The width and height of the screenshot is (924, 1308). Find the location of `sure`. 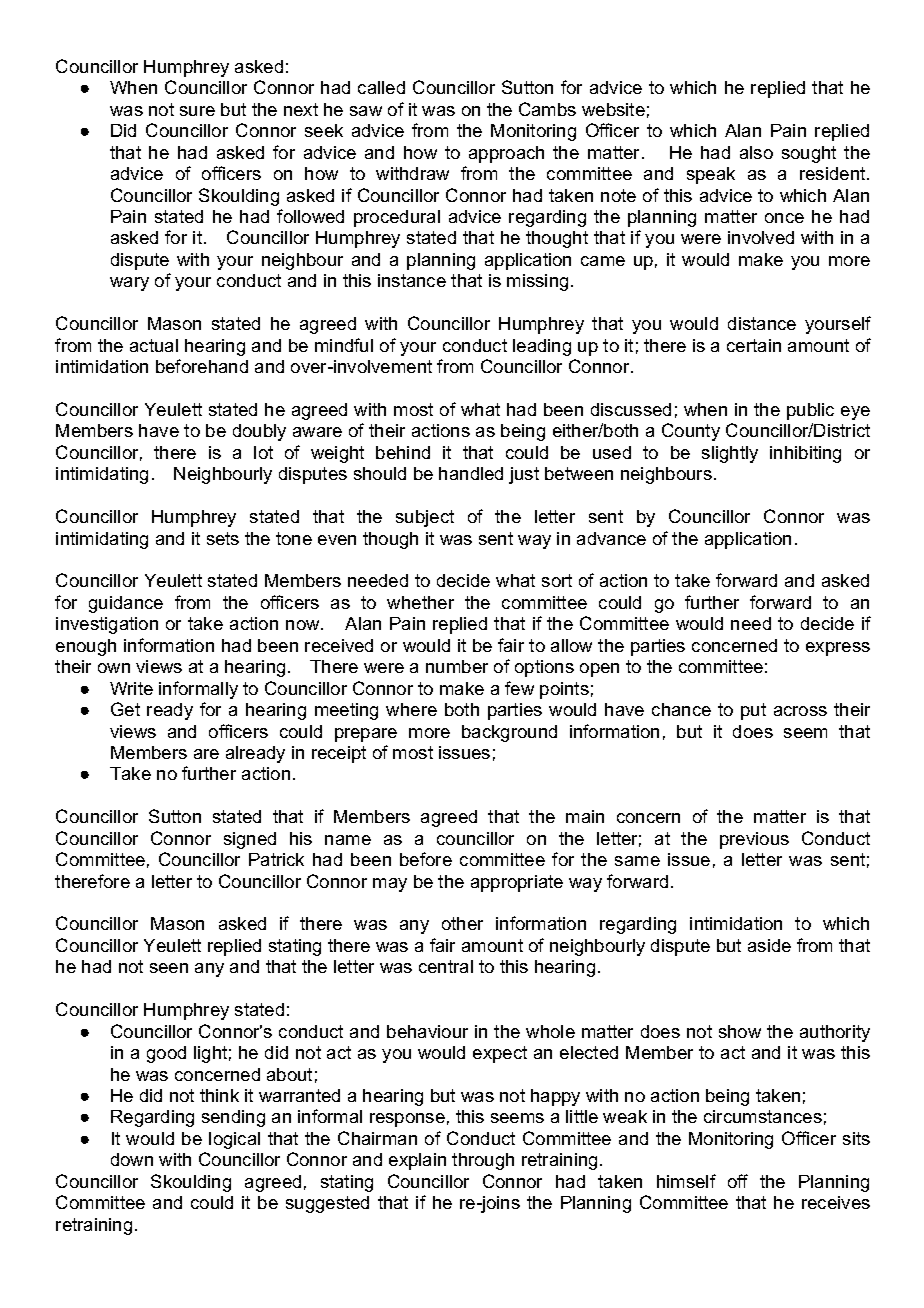

sure is located at coordinates (197, 111).
